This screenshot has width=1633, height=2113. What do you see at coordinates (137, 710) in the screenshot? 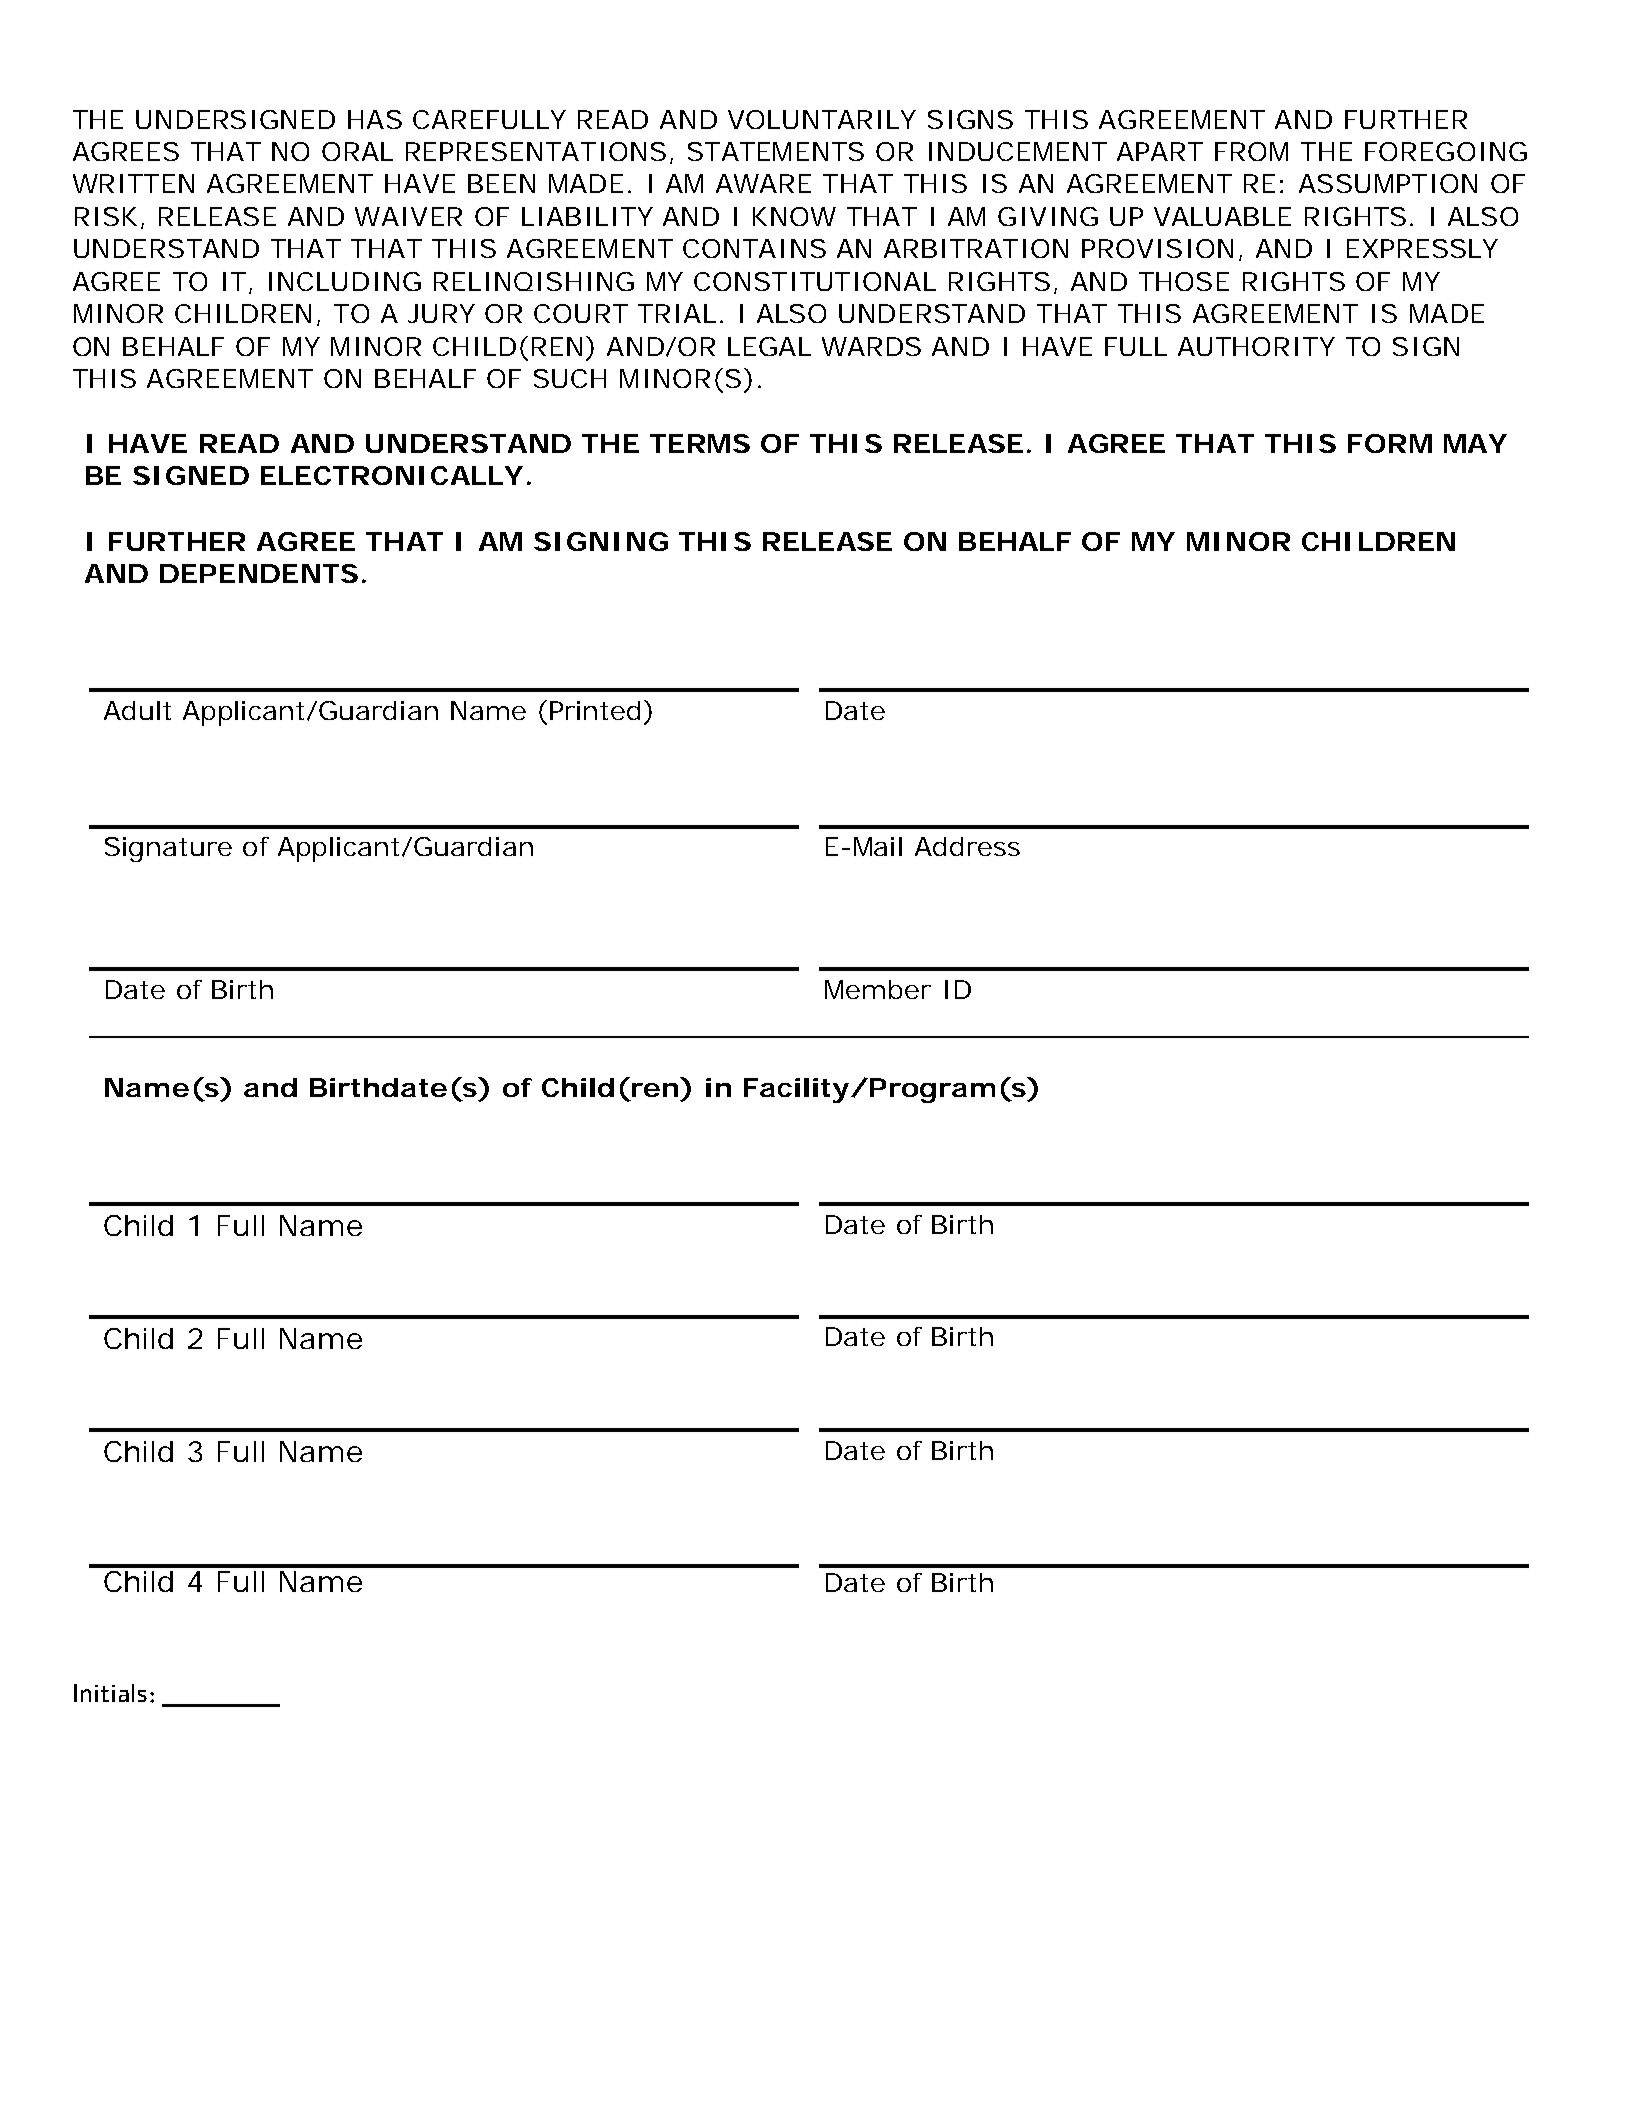
I see `Adult` at bounding box center [137, 710].
